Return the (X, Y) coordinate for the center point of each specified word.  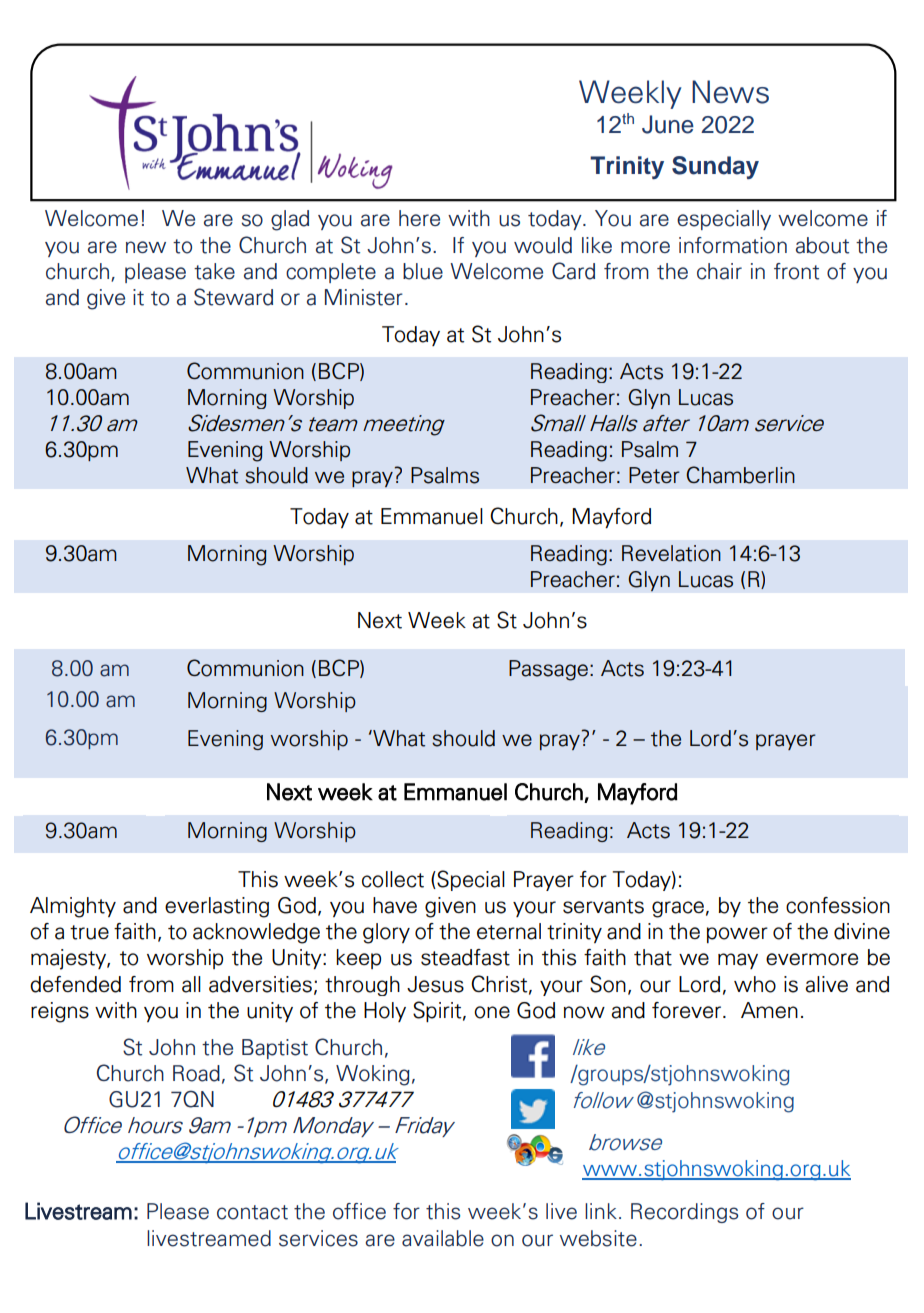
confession (838, 905)
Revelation (671, 553)
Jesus (435, 984)
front (796, 271)
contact (252, 1212)
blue (423, 271)
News (730, 92)
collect (393, 879)
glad (290, 220)
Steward (233, 297)
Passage (548, 670)
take (214, 271)
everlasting (217, 907)
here (419, 218)
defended (75, 984)
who (755, 984)
